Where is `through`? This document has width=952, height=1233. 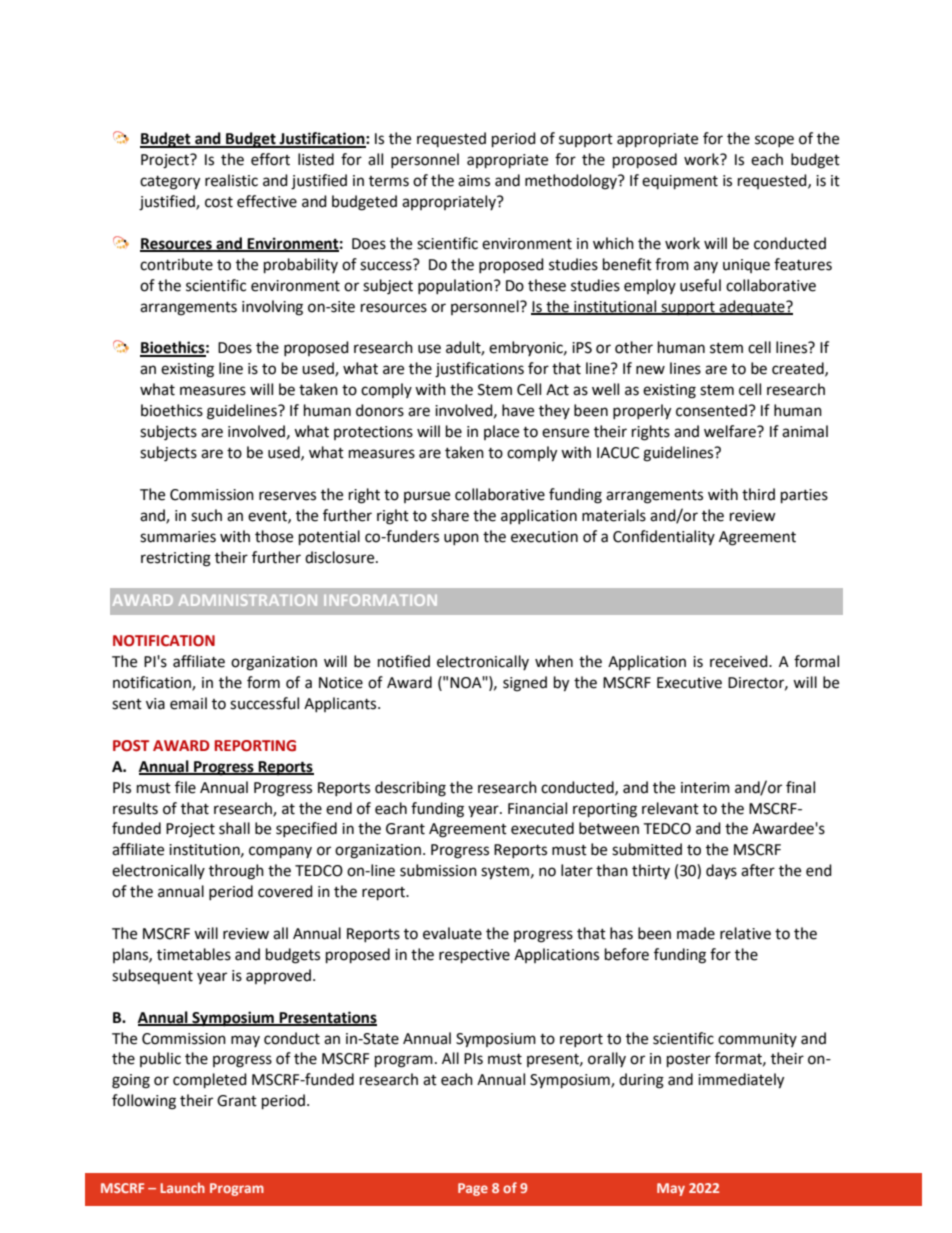 through is located at coordinates (236, 872).
